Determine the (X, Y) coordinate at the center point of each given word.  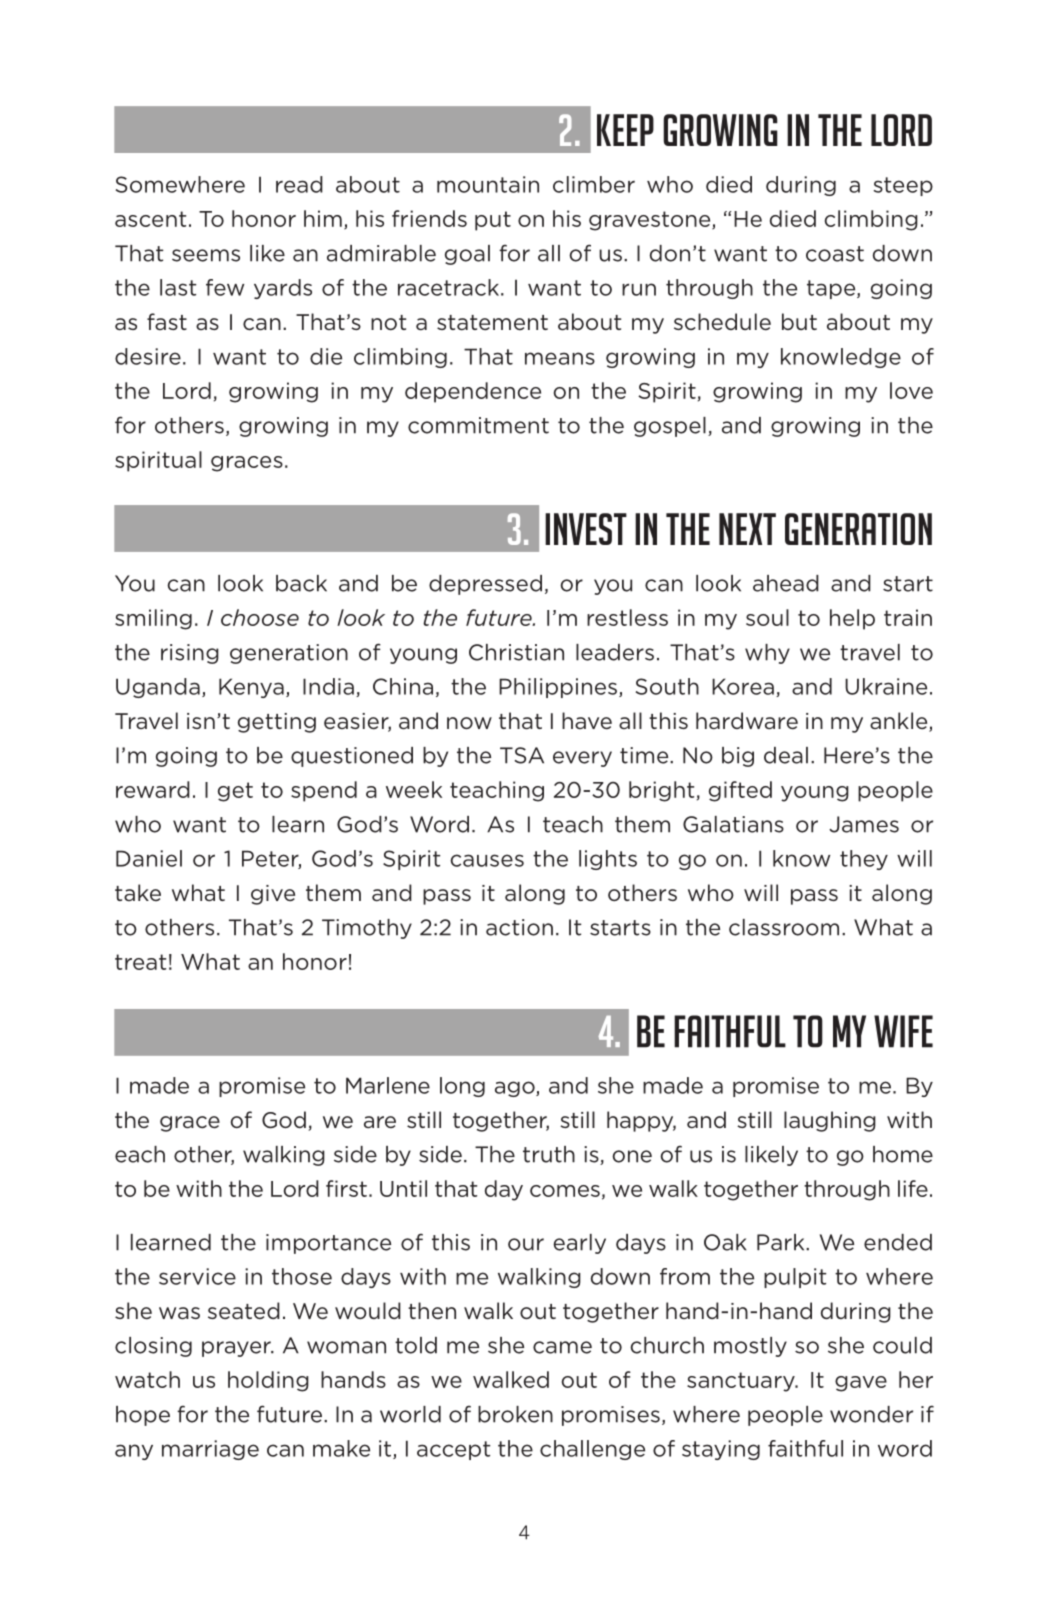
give (273, 895)
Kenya (251, 688)
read (299, 184)
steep (903, 186)
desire (148, 356)
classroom (784, 927)
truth (549, 1154)
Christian (516, 652)
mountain (488, 184)
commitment (478, 425)
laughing (830, 1121)
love (911, 390)
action (519, 927)
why (767, 654)
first (346, 1188)
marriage (210, 1450)
